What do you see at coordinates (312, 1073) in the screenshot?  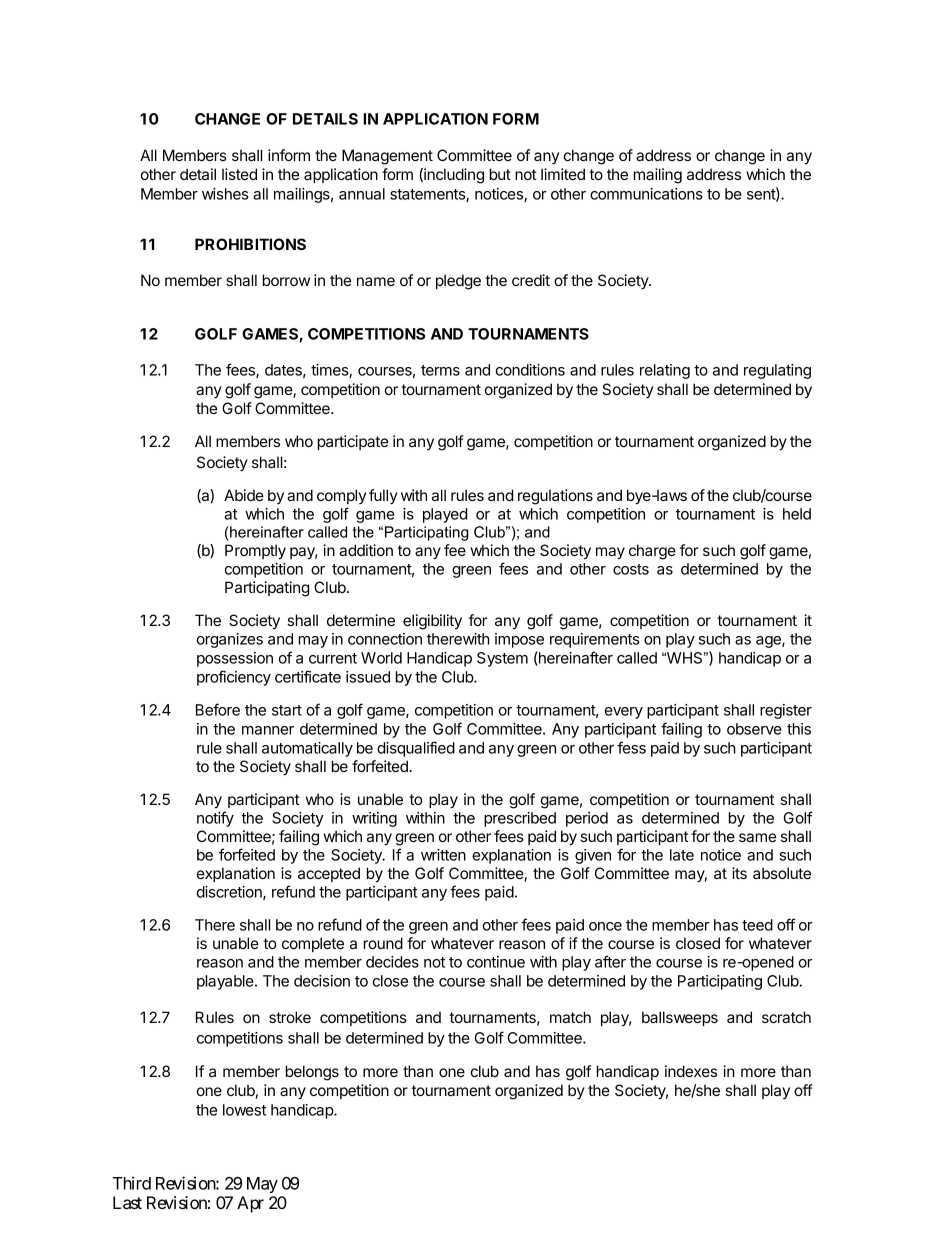 I see `belongs` at bounding box center [312, 1073].
